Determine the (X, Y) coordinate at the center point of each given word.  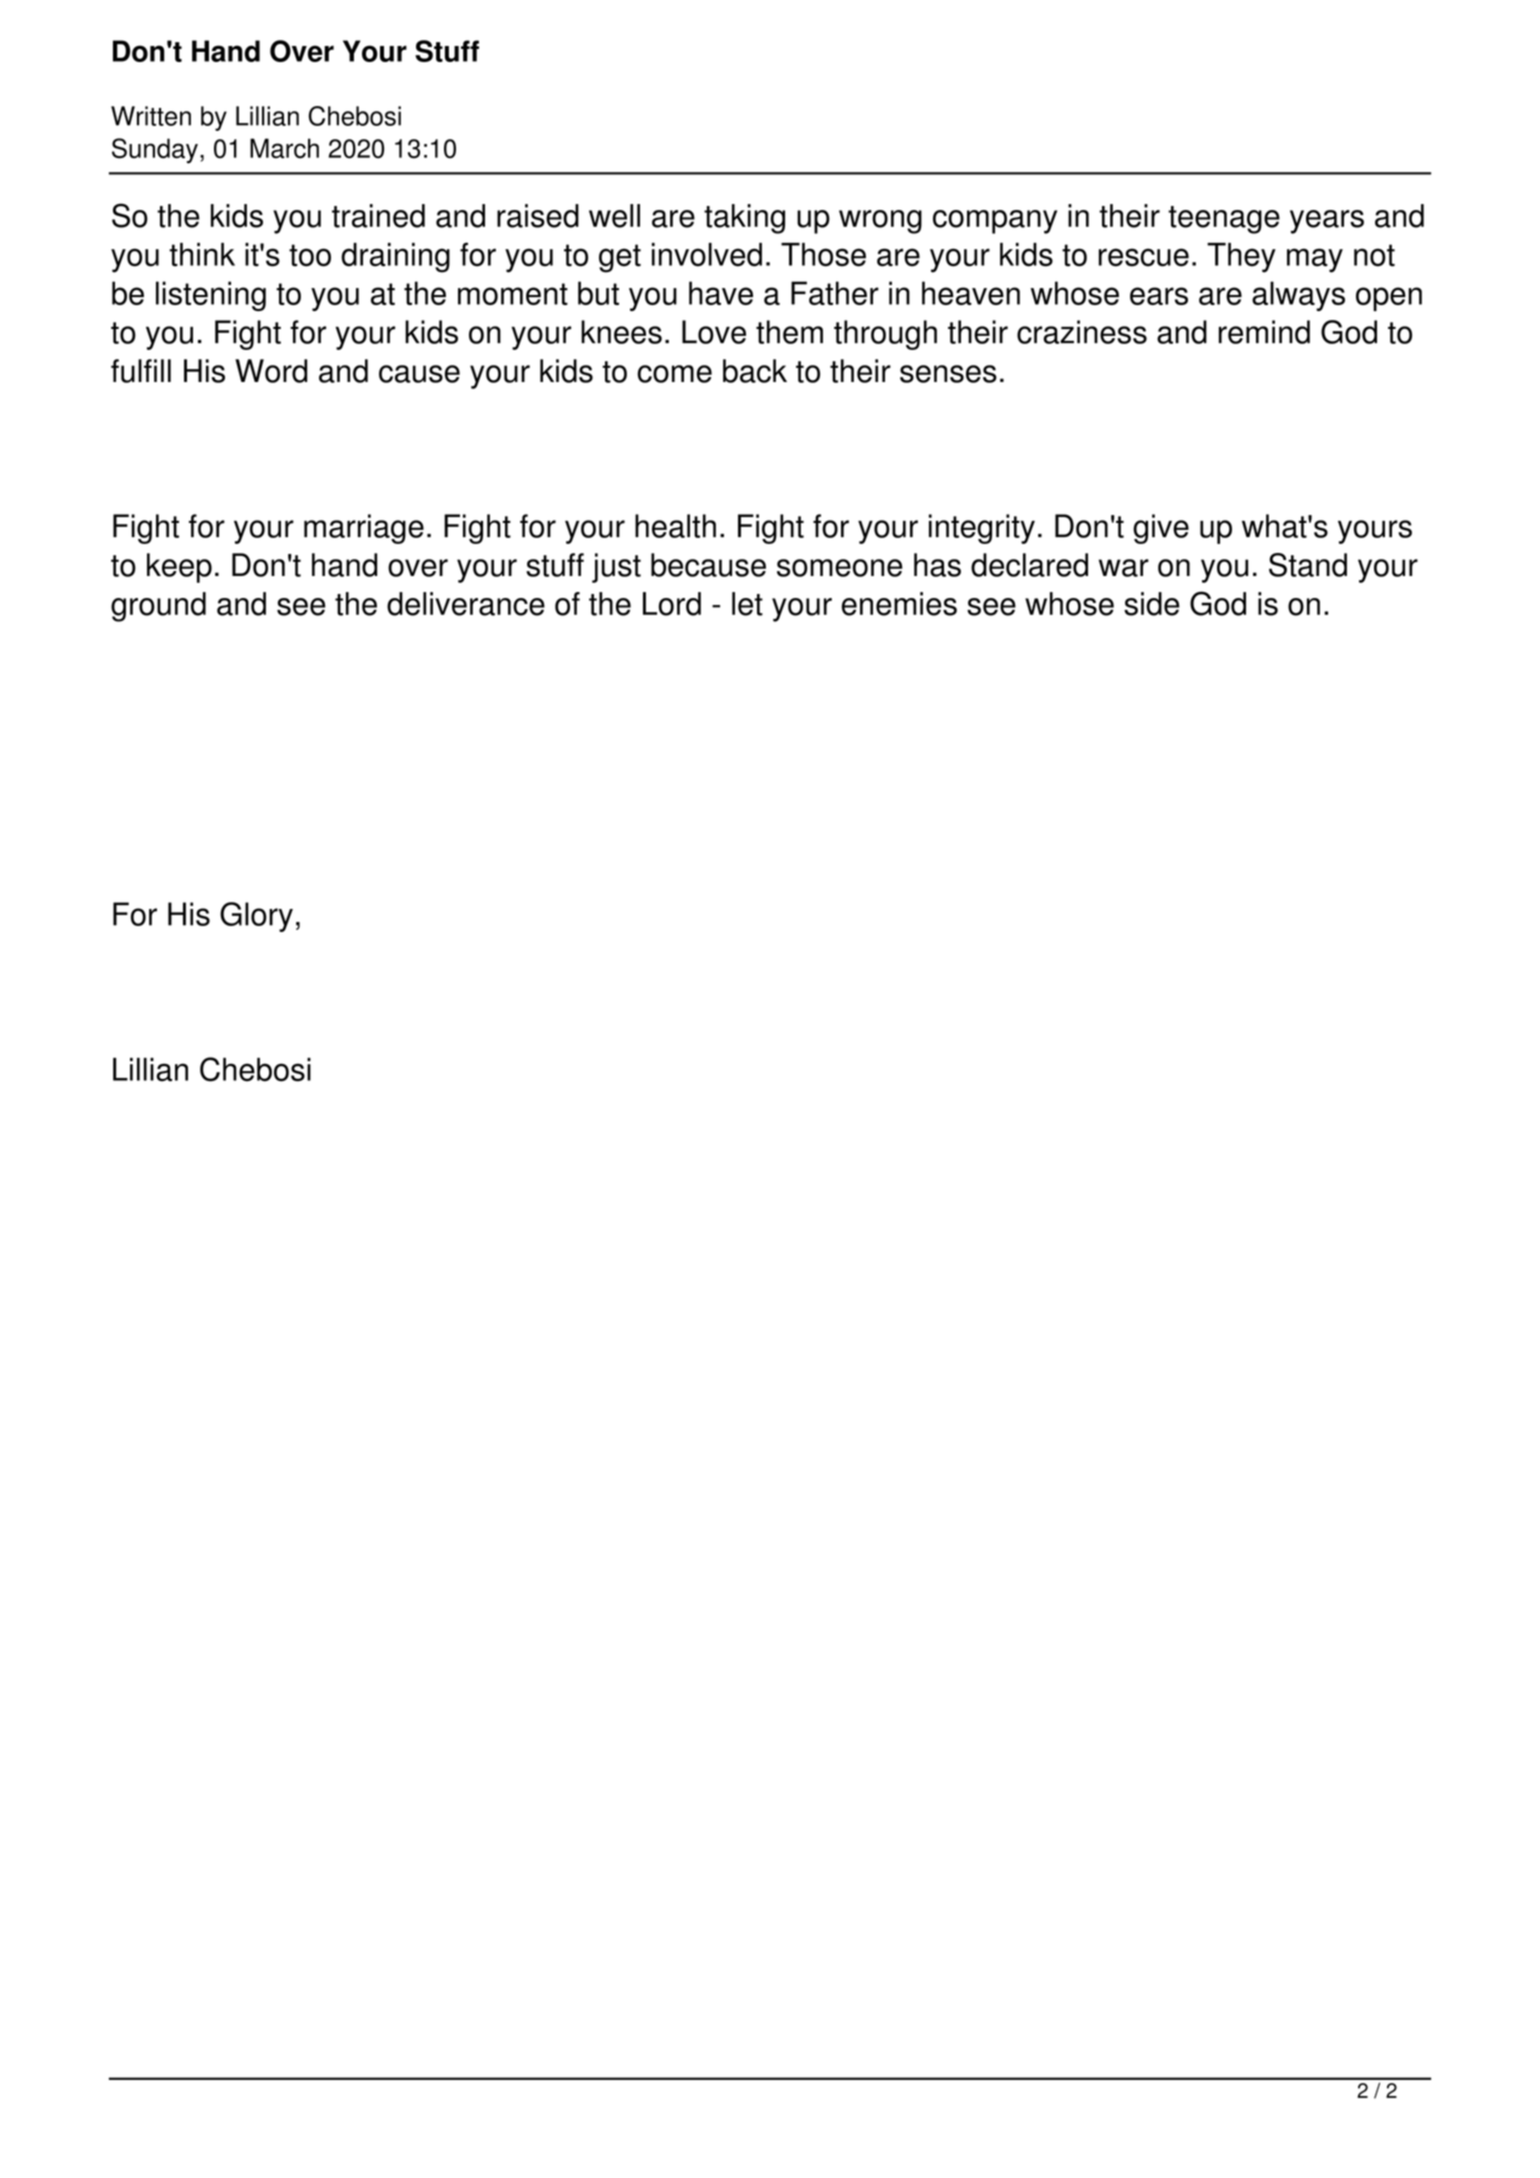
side (1152, 604)
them (789, 332)
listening (211, 296)
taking (744, 219)
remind (1264, 332)
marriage (364, 529)
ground (158, 607)
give (1161, 529)
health (675, 526)
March (284, 148)
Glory (256, 917)
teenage (1224, 220)
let (747, 604)
